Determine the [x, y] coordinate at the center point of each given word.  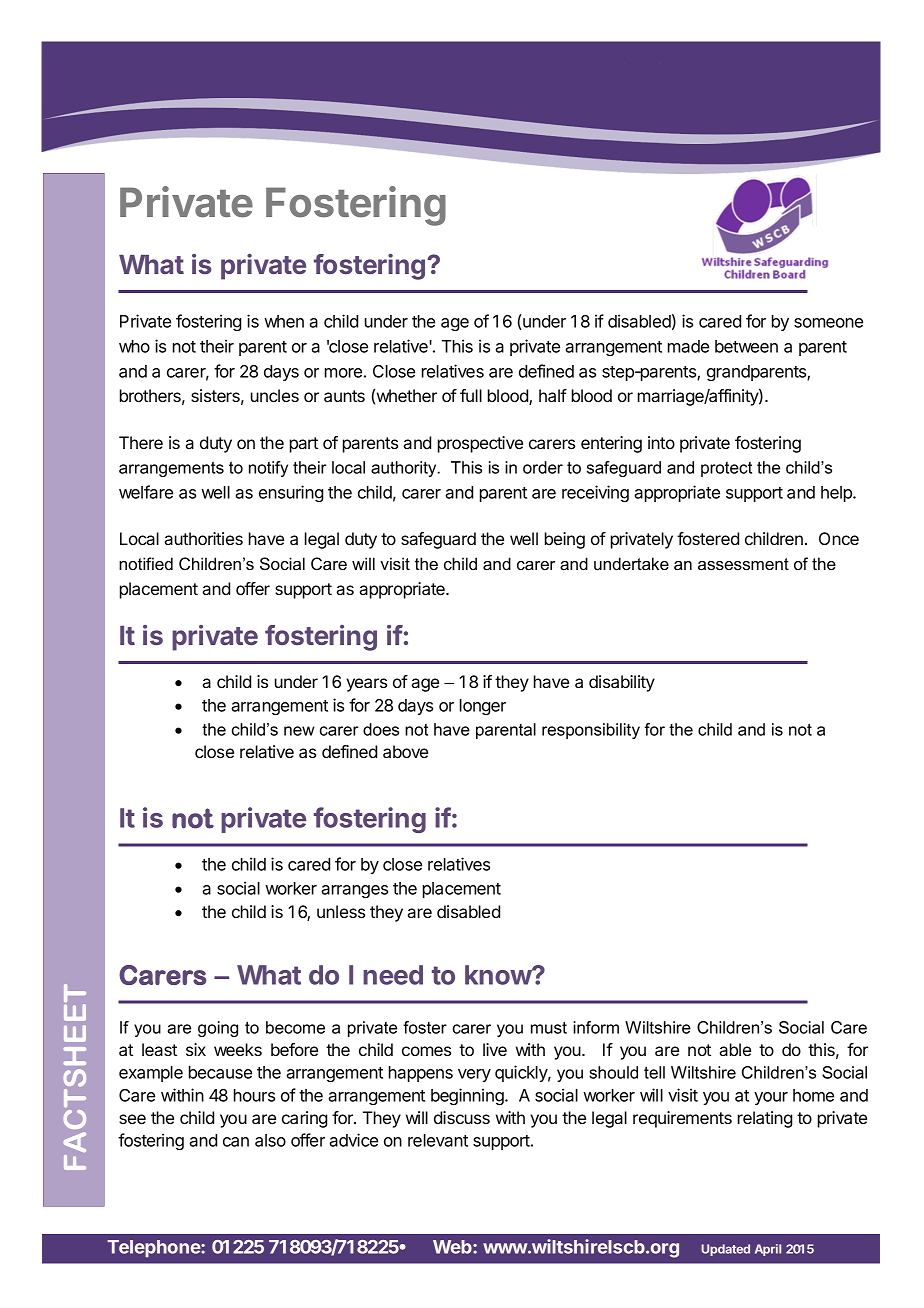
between [746, 346]
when [284, 321]
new [299, 731]
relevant [438, 1140]
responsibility [591, 731]
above [405, 751]
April [768, 1250]
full [471, 395]
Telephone [154, 1249]
